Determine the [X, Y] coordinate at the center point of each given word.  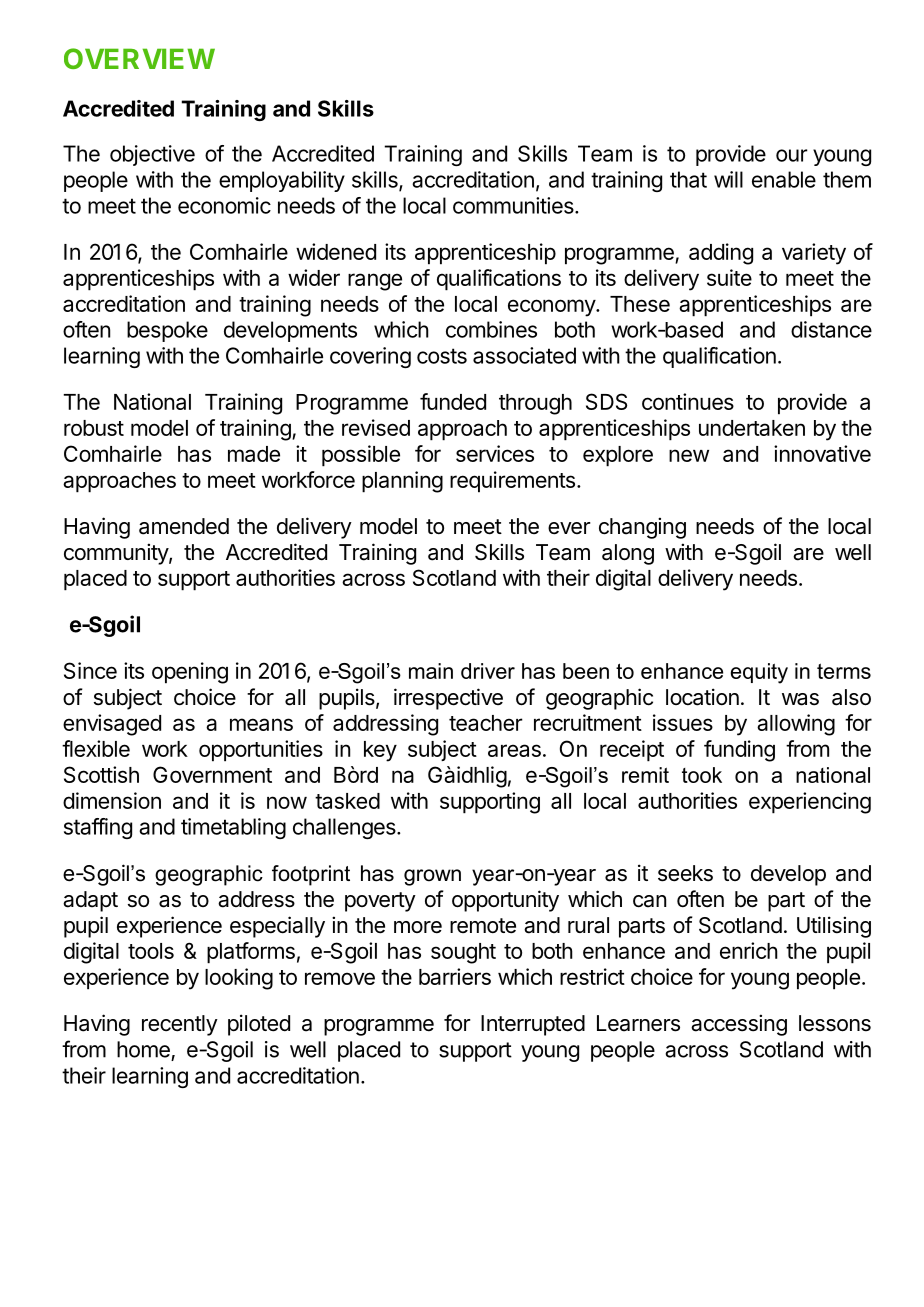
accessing [739, 1025]
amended [184, 526]
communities [513, 205]
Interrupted [533, 1025]
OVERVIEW [139, 58]
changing [642, 528]
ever [569, 528]
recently [180, 1025]
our [792, 155]
